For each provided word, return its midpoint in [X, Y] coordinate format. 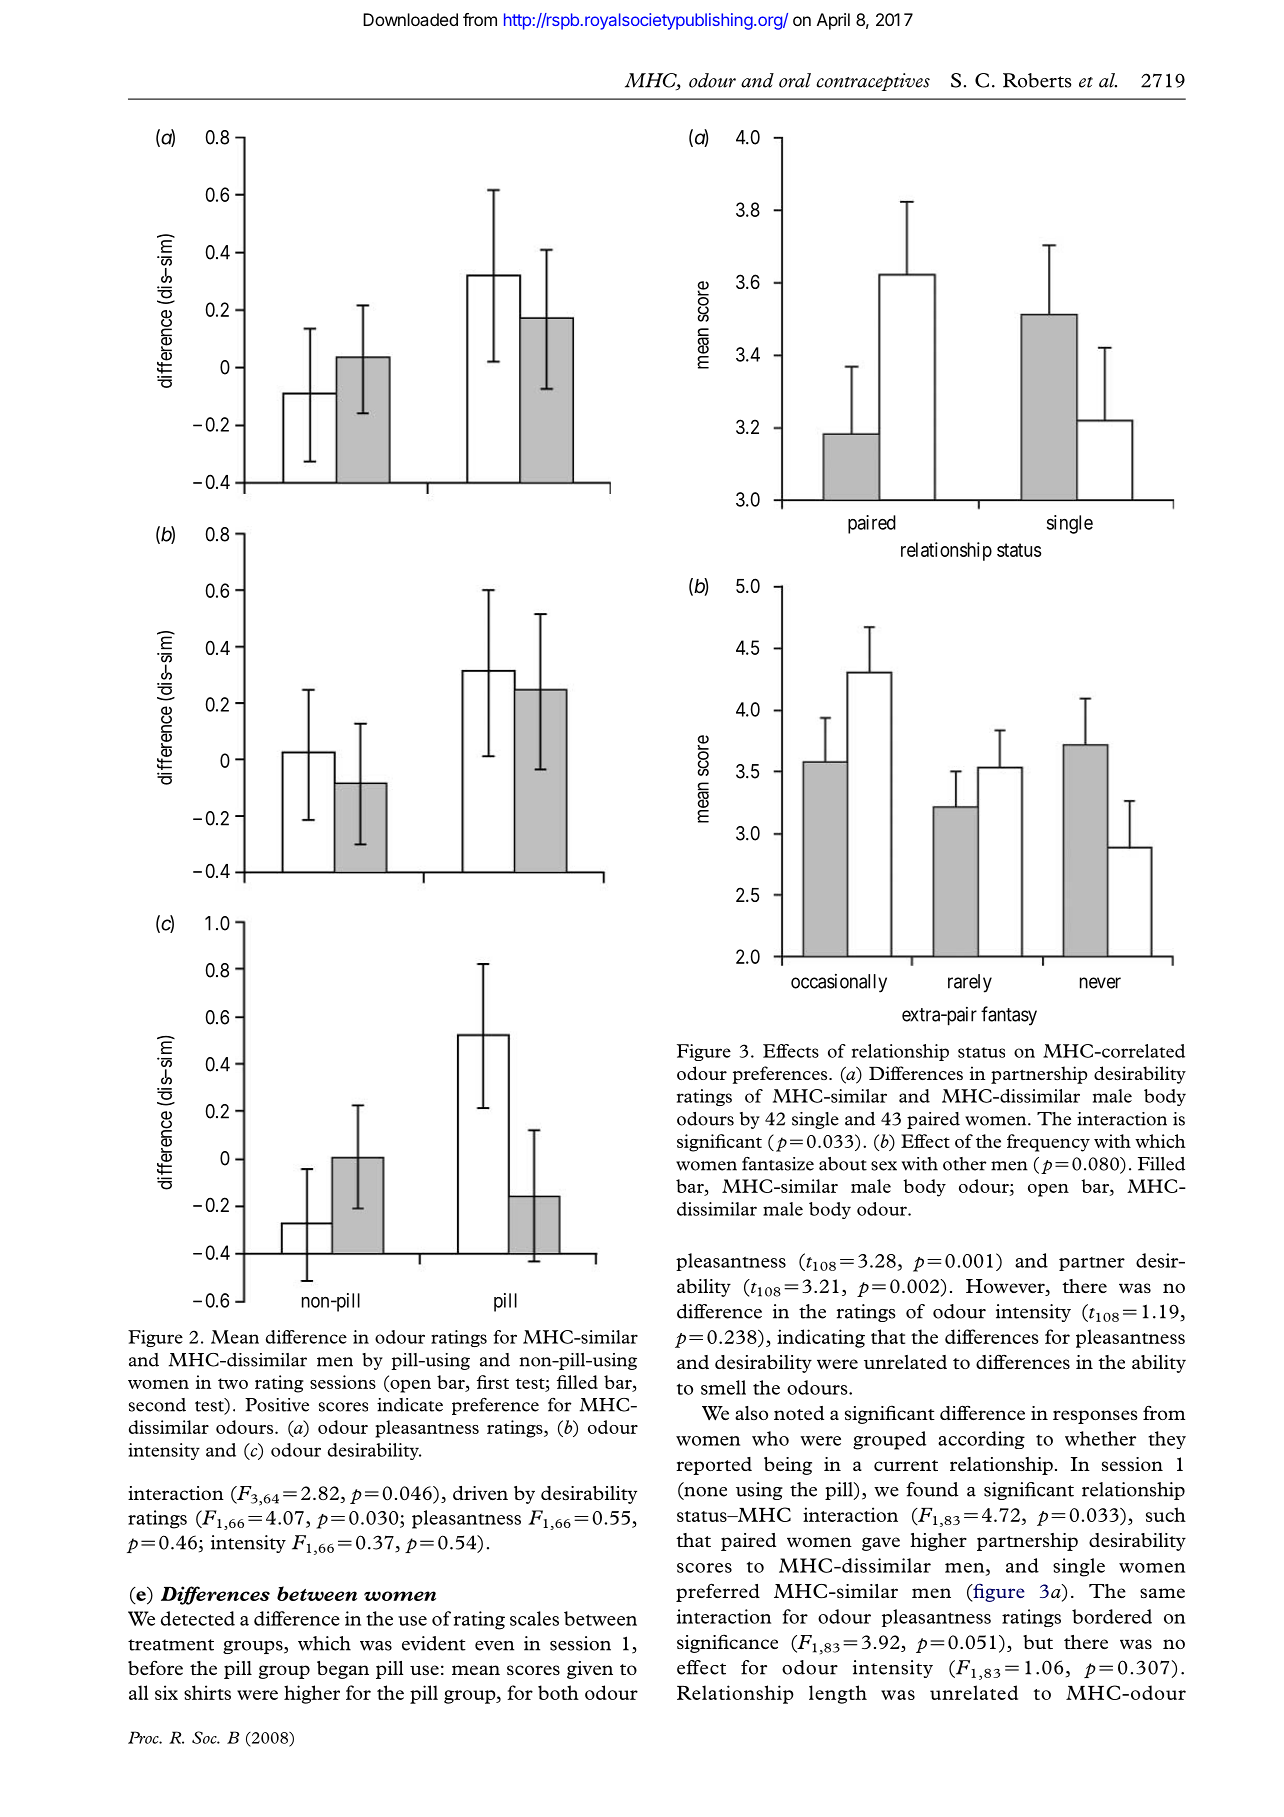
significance [727, 1643]
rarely [970, 983]
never [1100, 983]
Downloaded [410, 19]
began [343, 1670]
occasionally [839, 983]
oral [795, 80]
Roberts [1037, 80]
